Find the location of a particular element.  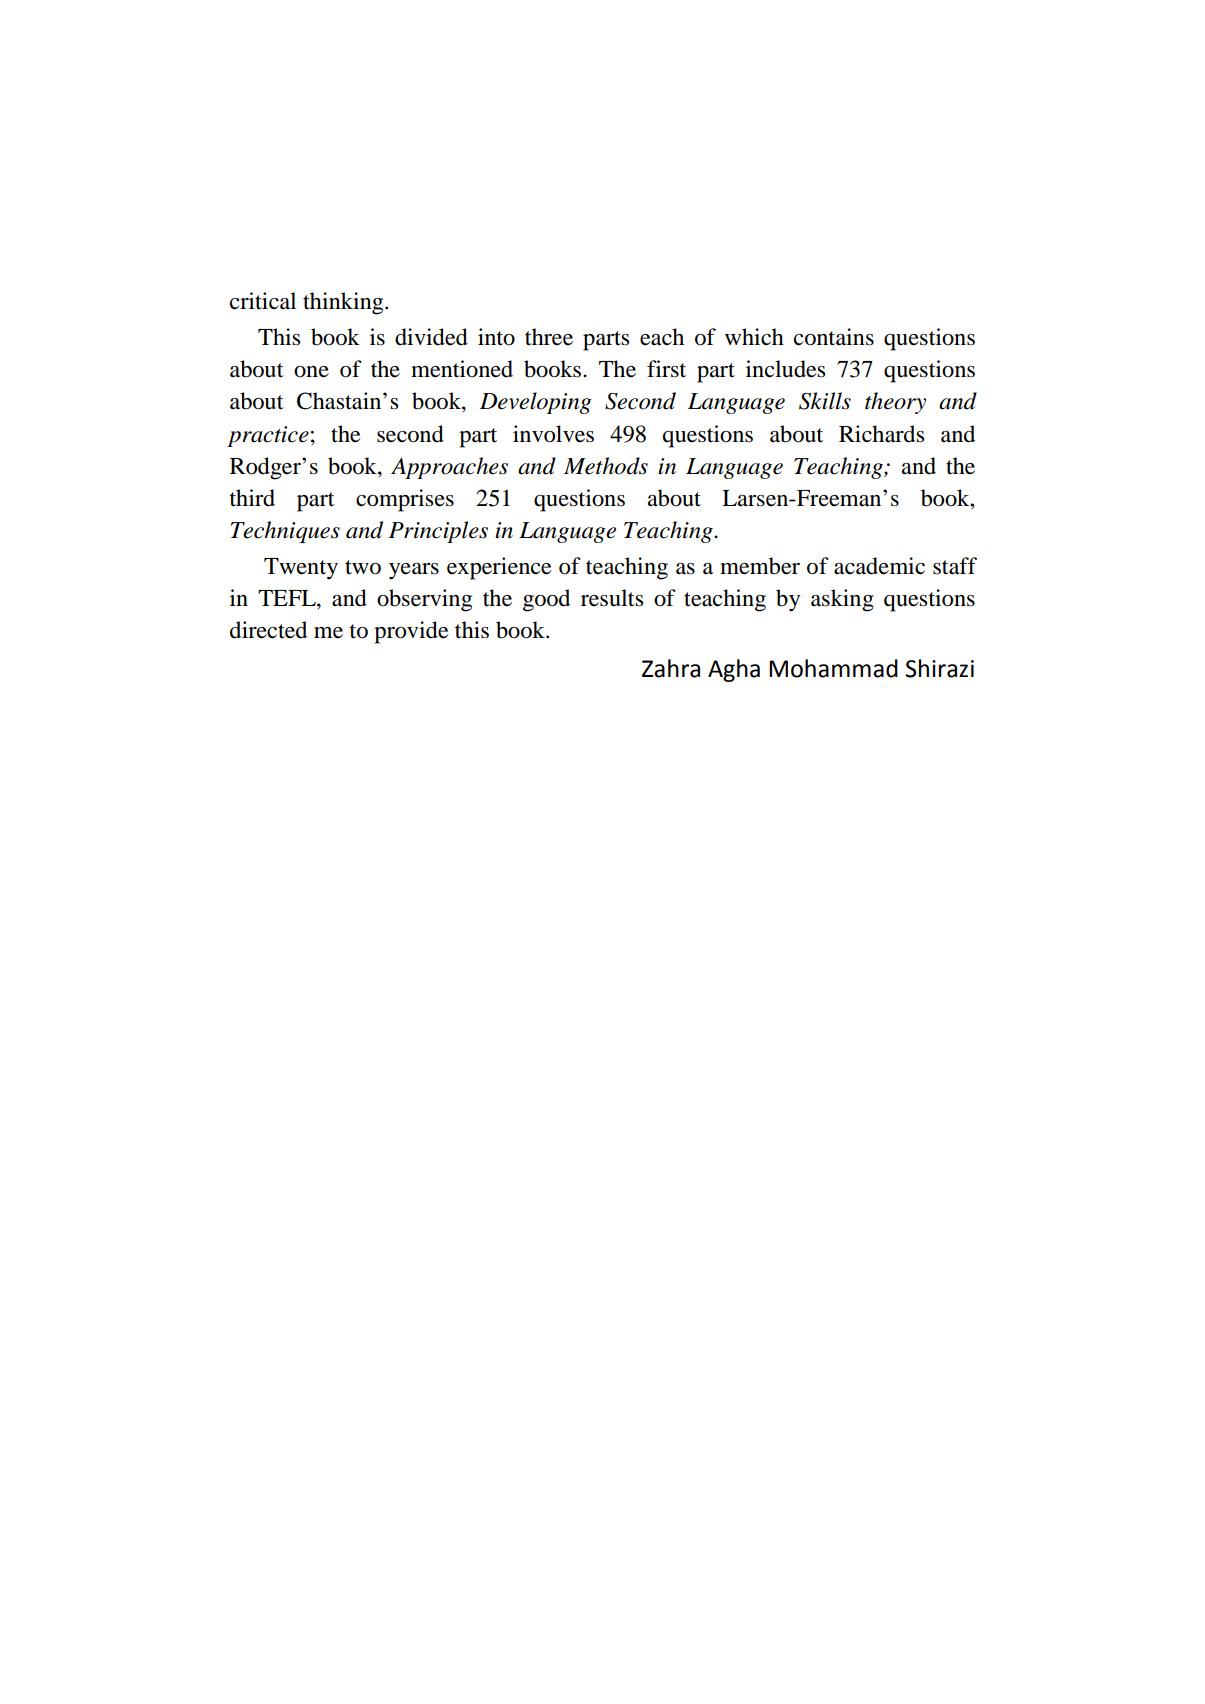

Richards is located at coordinates (881, 434).
